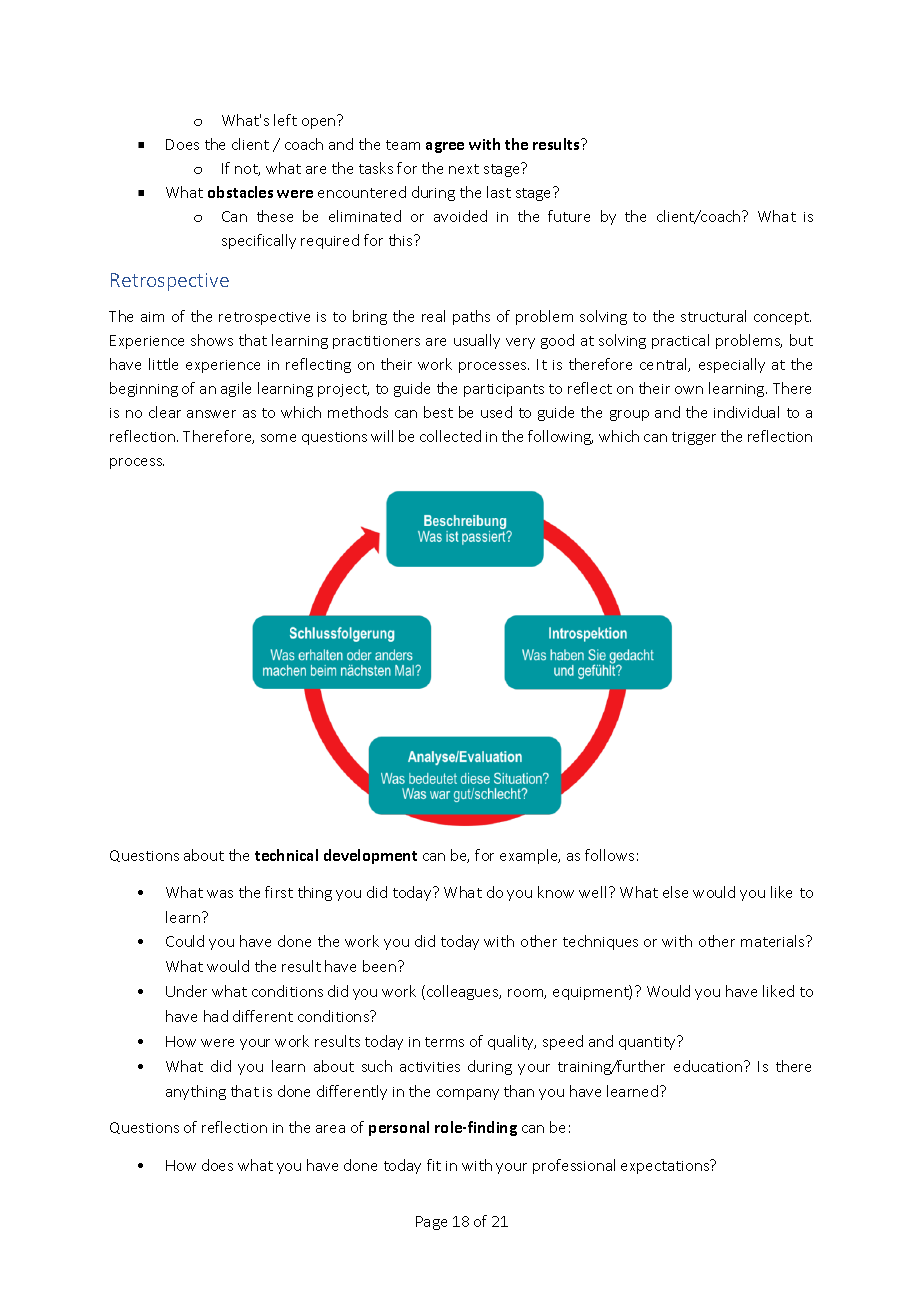  Describe the element at coordinates (569, 216) in the screenshot. I see `future` at that location.
